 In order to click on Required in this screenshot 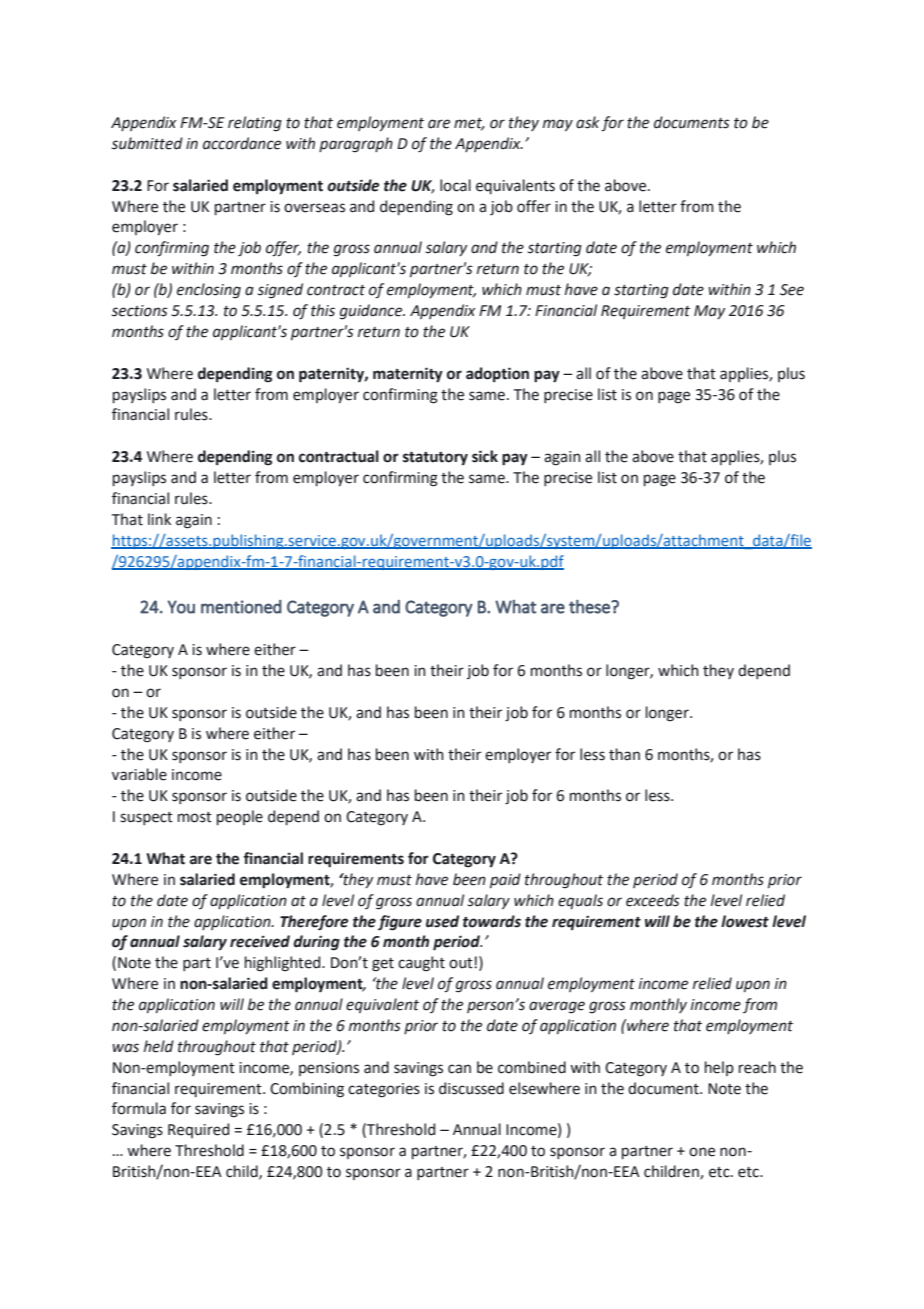, I will do `click(198, 1130)`.
